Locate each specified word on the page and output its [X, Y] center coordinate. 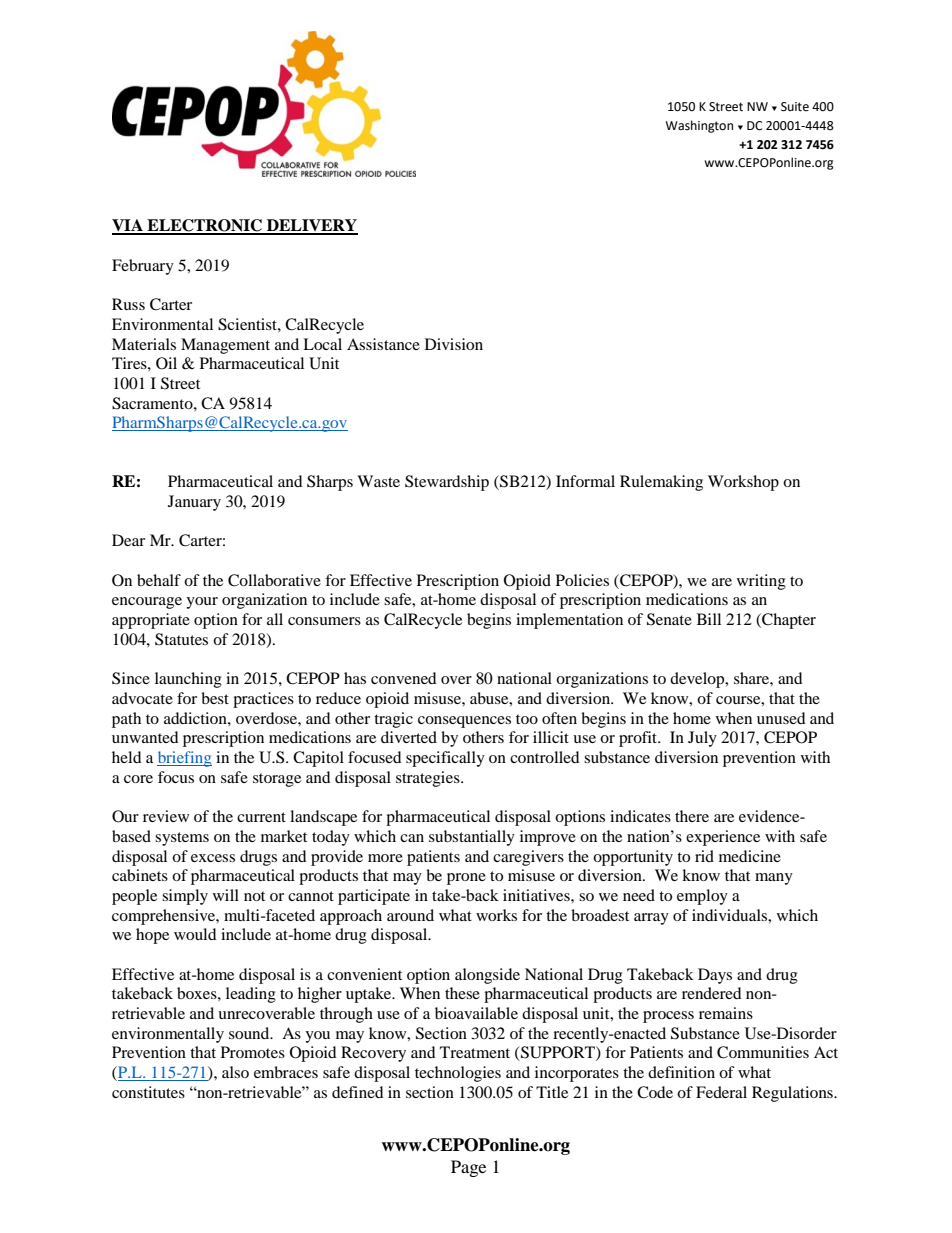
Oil [166, 363]
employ [702, 897]
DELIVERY [311, 226]
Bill [709, 619]
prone [466, 879]
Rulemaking [661, 483]
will [226, 895]
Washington [699, 126]
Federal [721, 1092]
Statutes [181, 639]
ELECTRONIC [205, 226]
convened [404, 678]
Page [468, 1168]
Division [454, 344]
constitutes [148, 1092]
